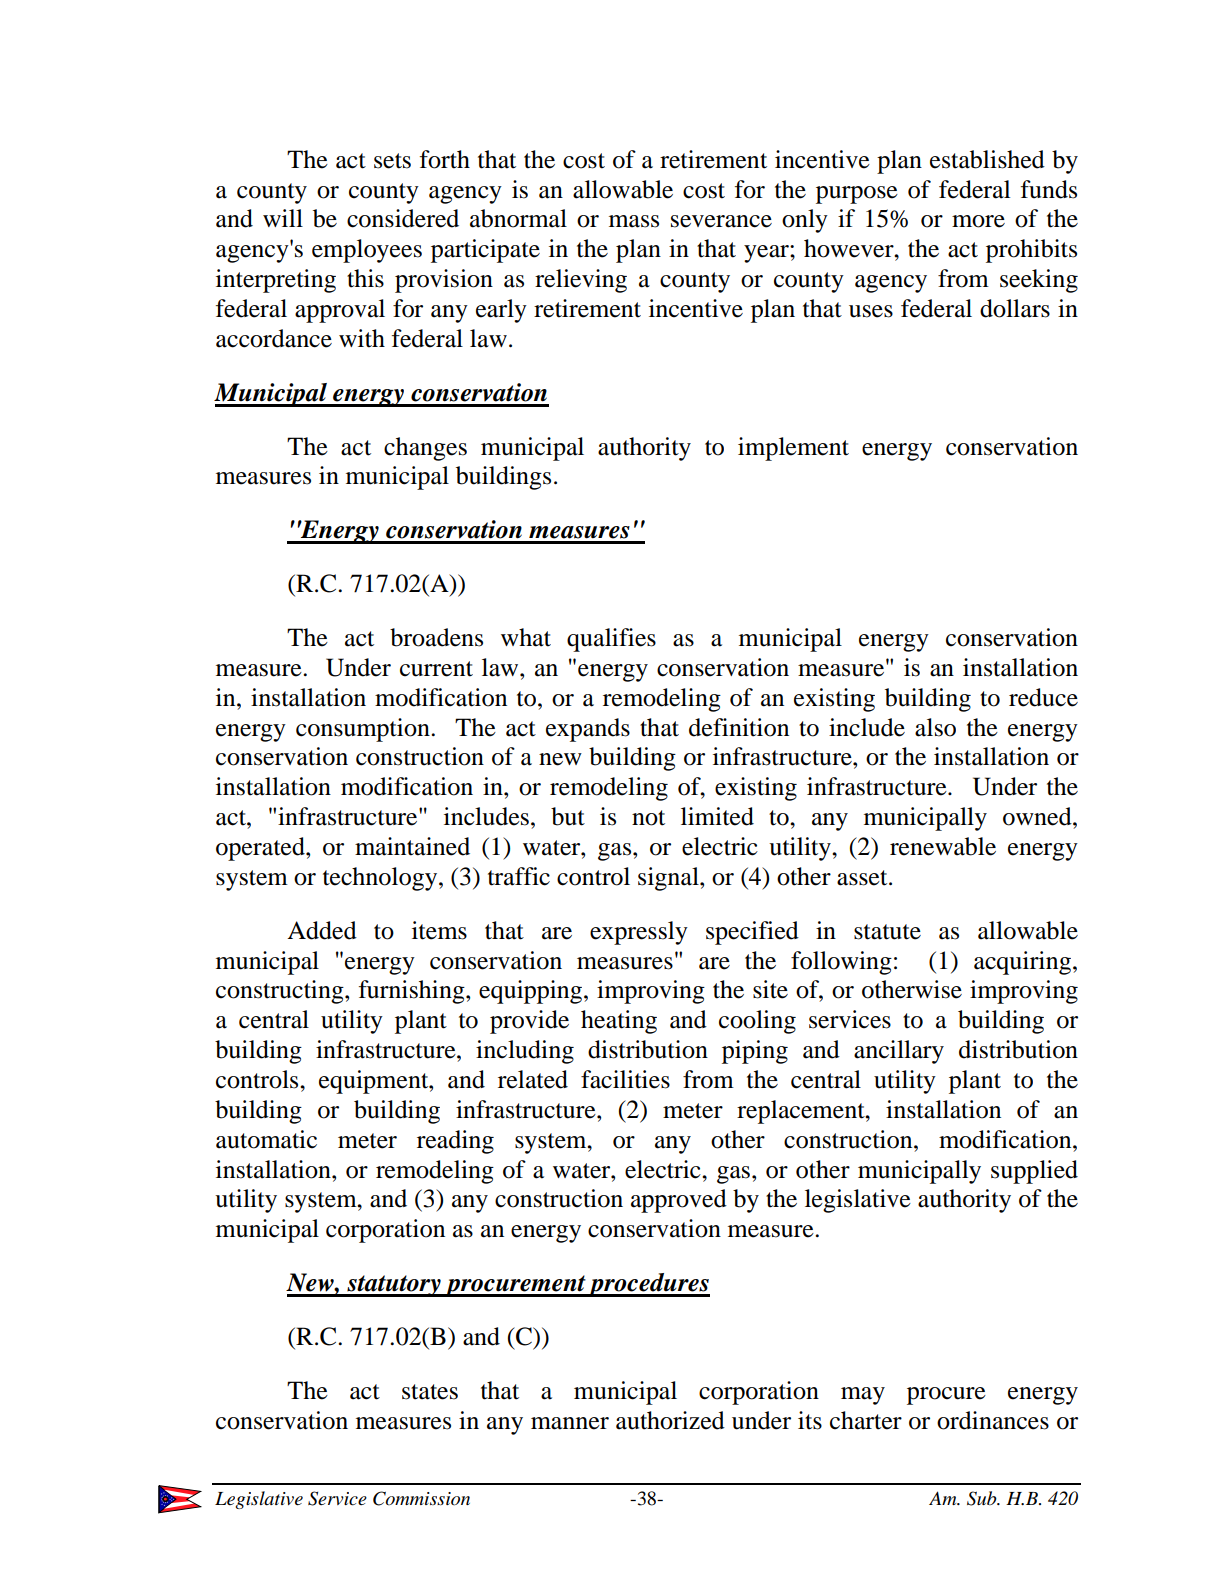 Image resolution: width=1222 pixels, height=1582 pixels. Describe the element at coordinates (413, 992) in the page. I see `furnishing` at that location.
